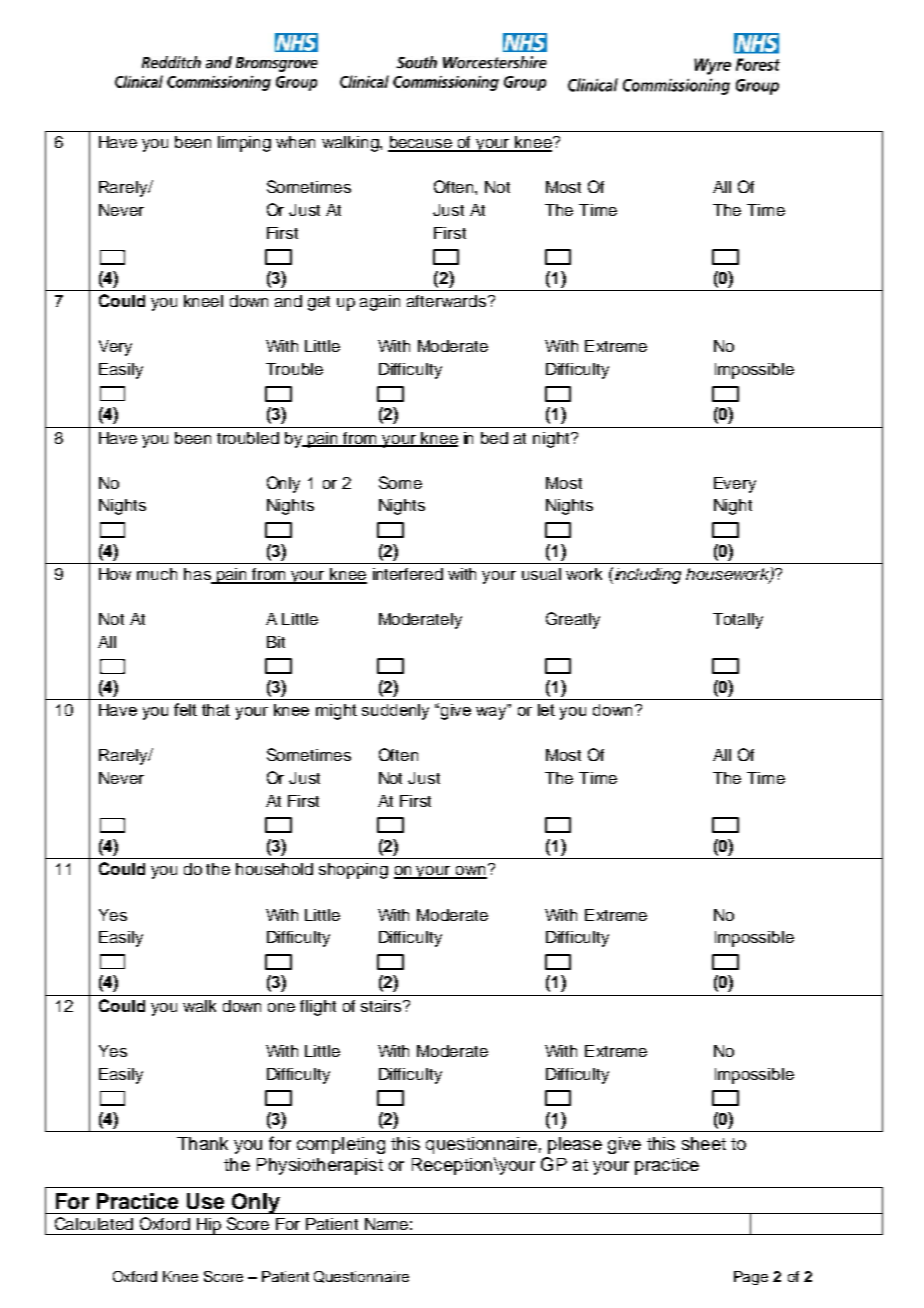  What do you see at coordinates (320, 1166) in the screenshot?
I see `Physiotherapist` at bounding box center [320, 1166].
